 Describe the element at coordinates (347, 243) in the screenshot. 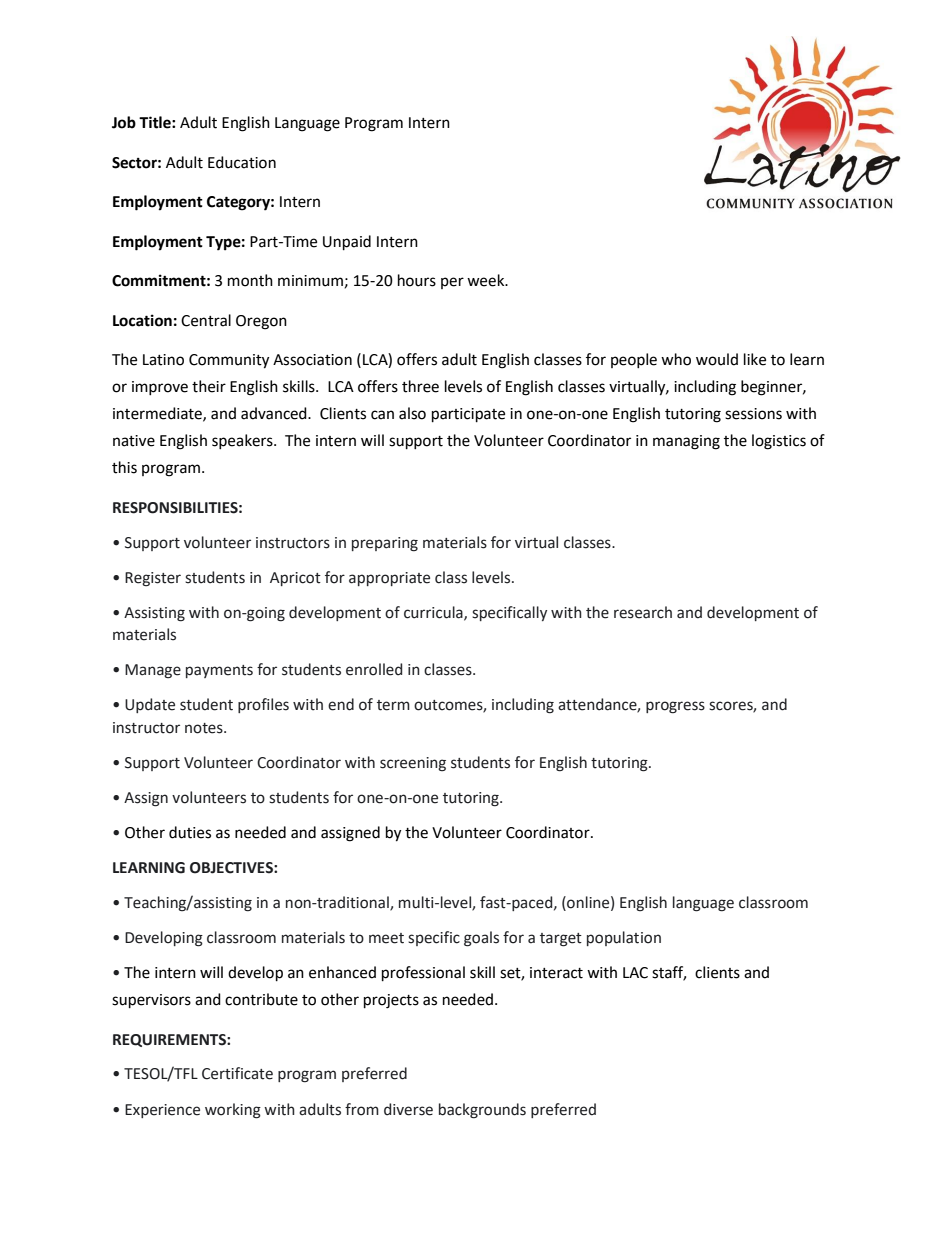

I see `Unpaid` at that location.
